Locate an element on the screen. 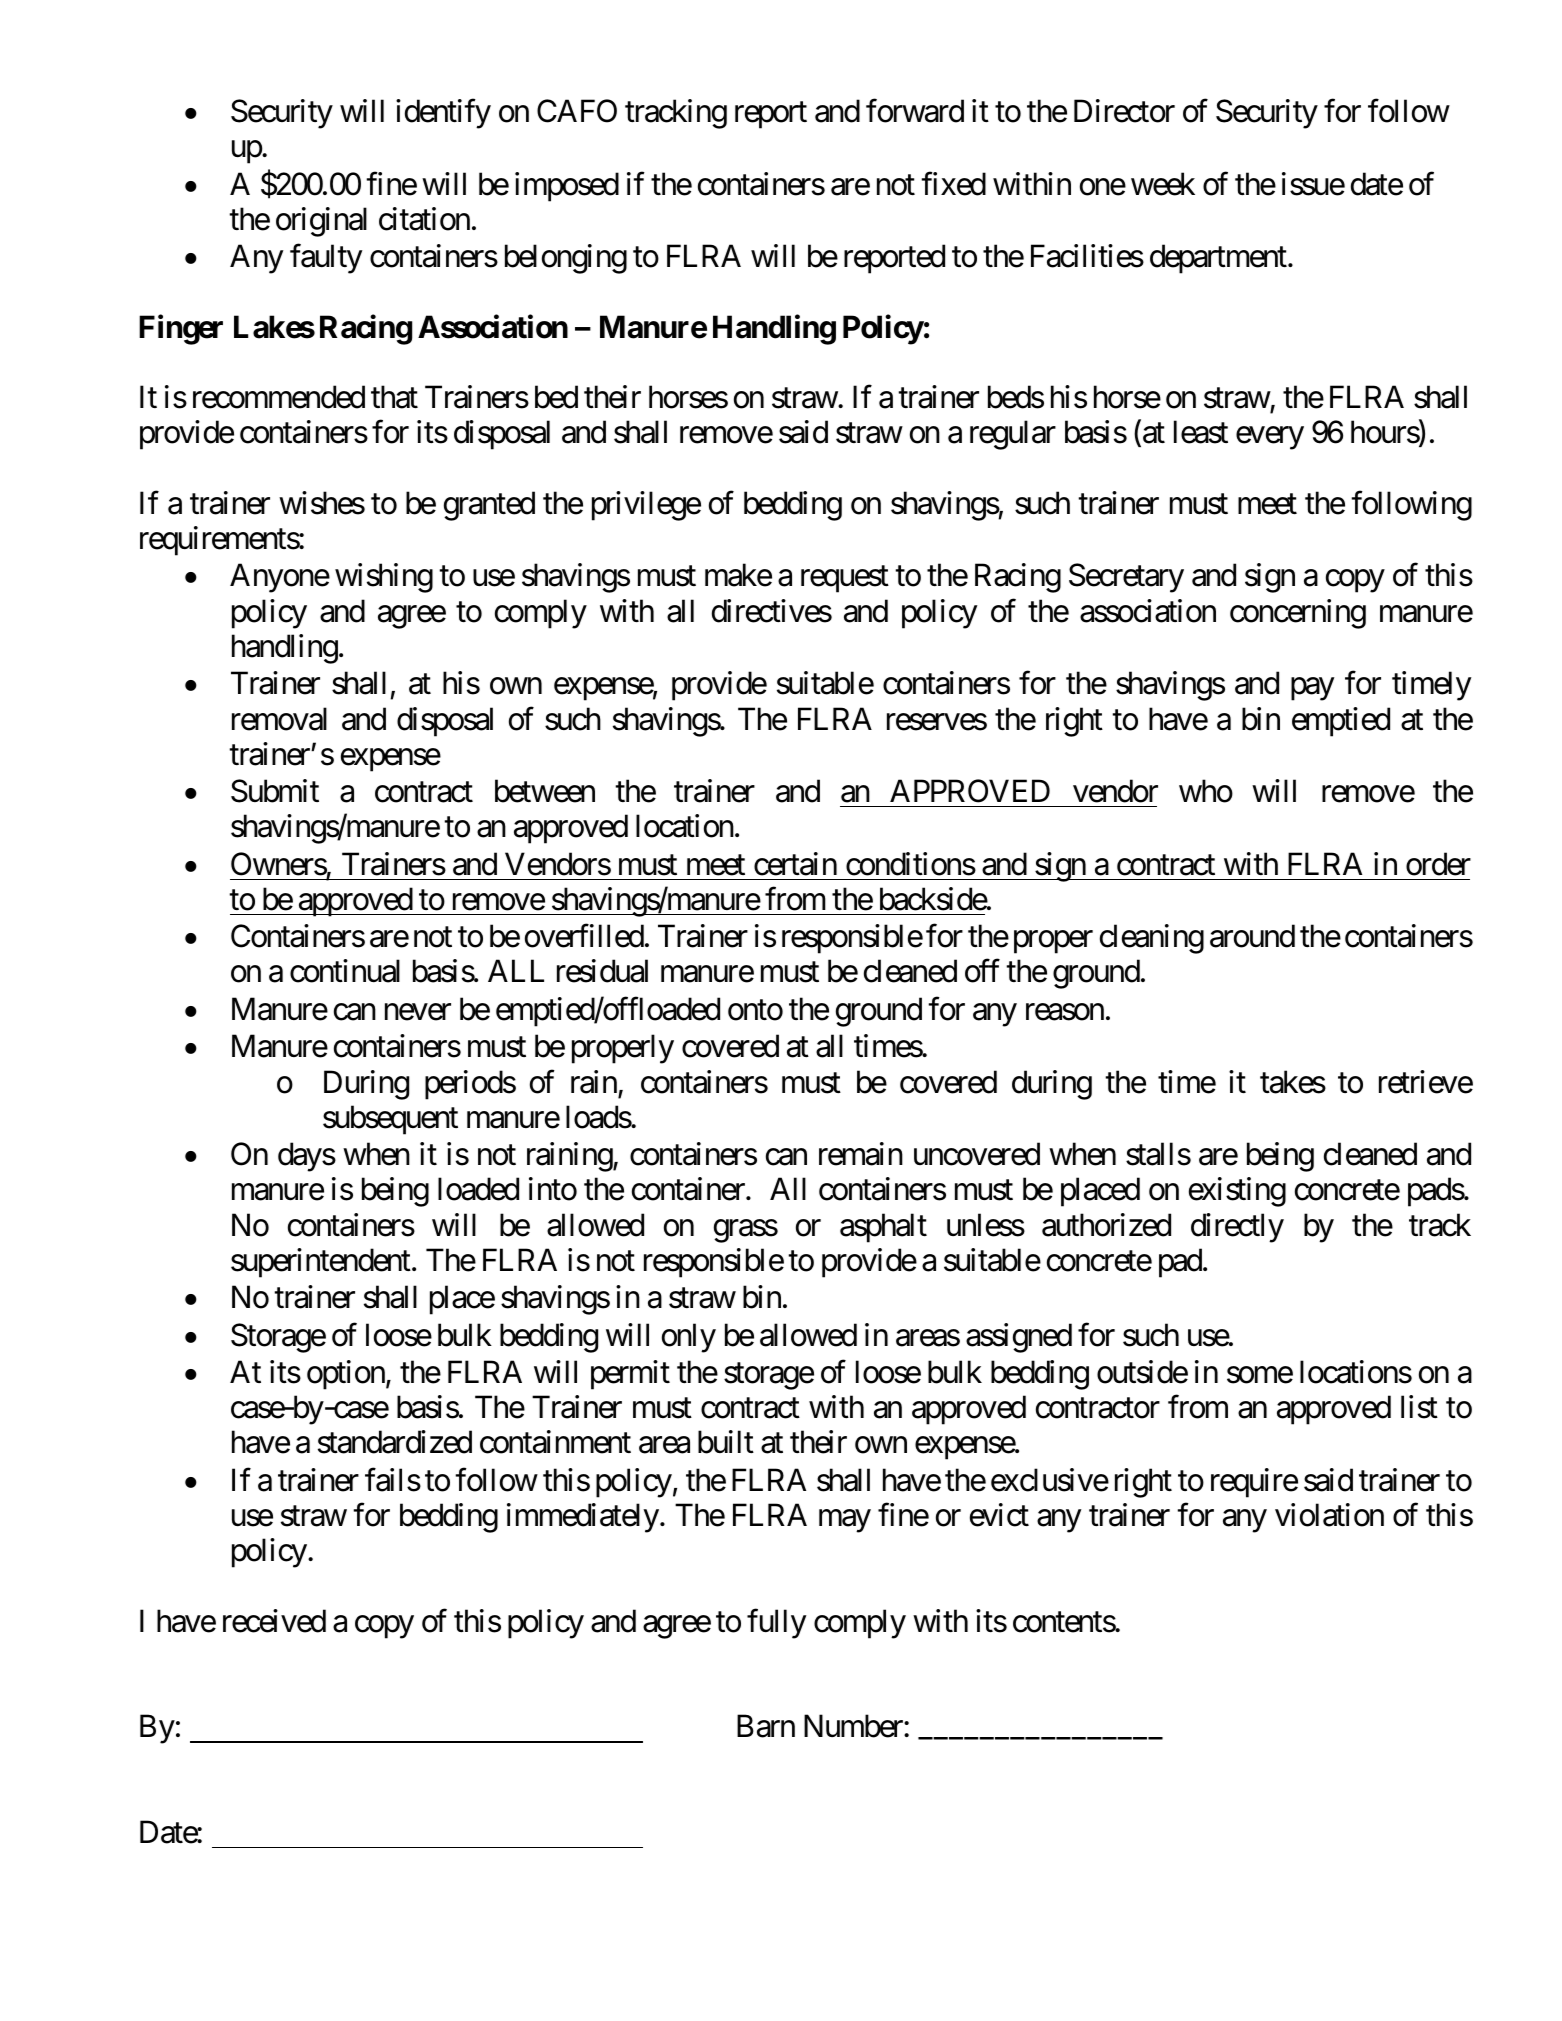  Number is located at coordinates (854, 1726).
